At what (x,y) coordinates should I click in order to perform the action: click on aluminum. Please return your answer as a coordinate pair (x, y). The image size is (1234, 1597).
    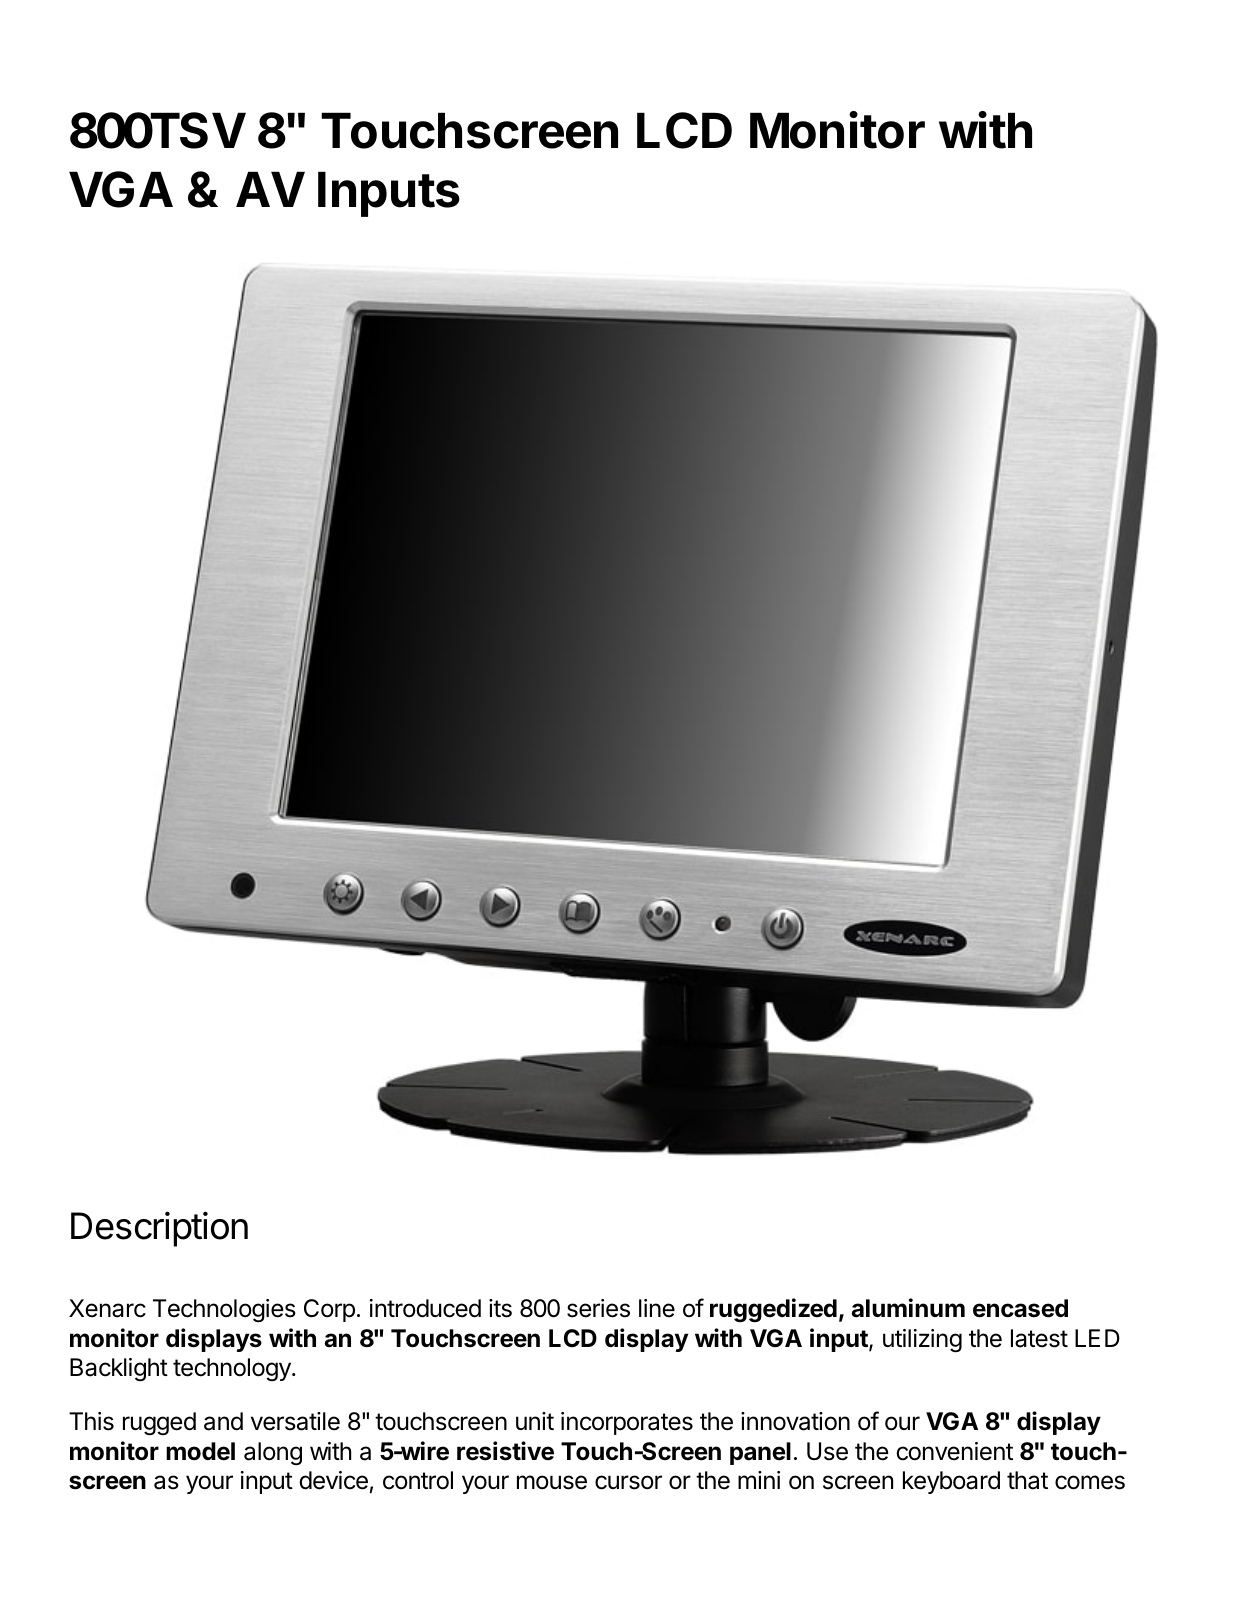
    Looking at the image, I should click on (908, 1308).
